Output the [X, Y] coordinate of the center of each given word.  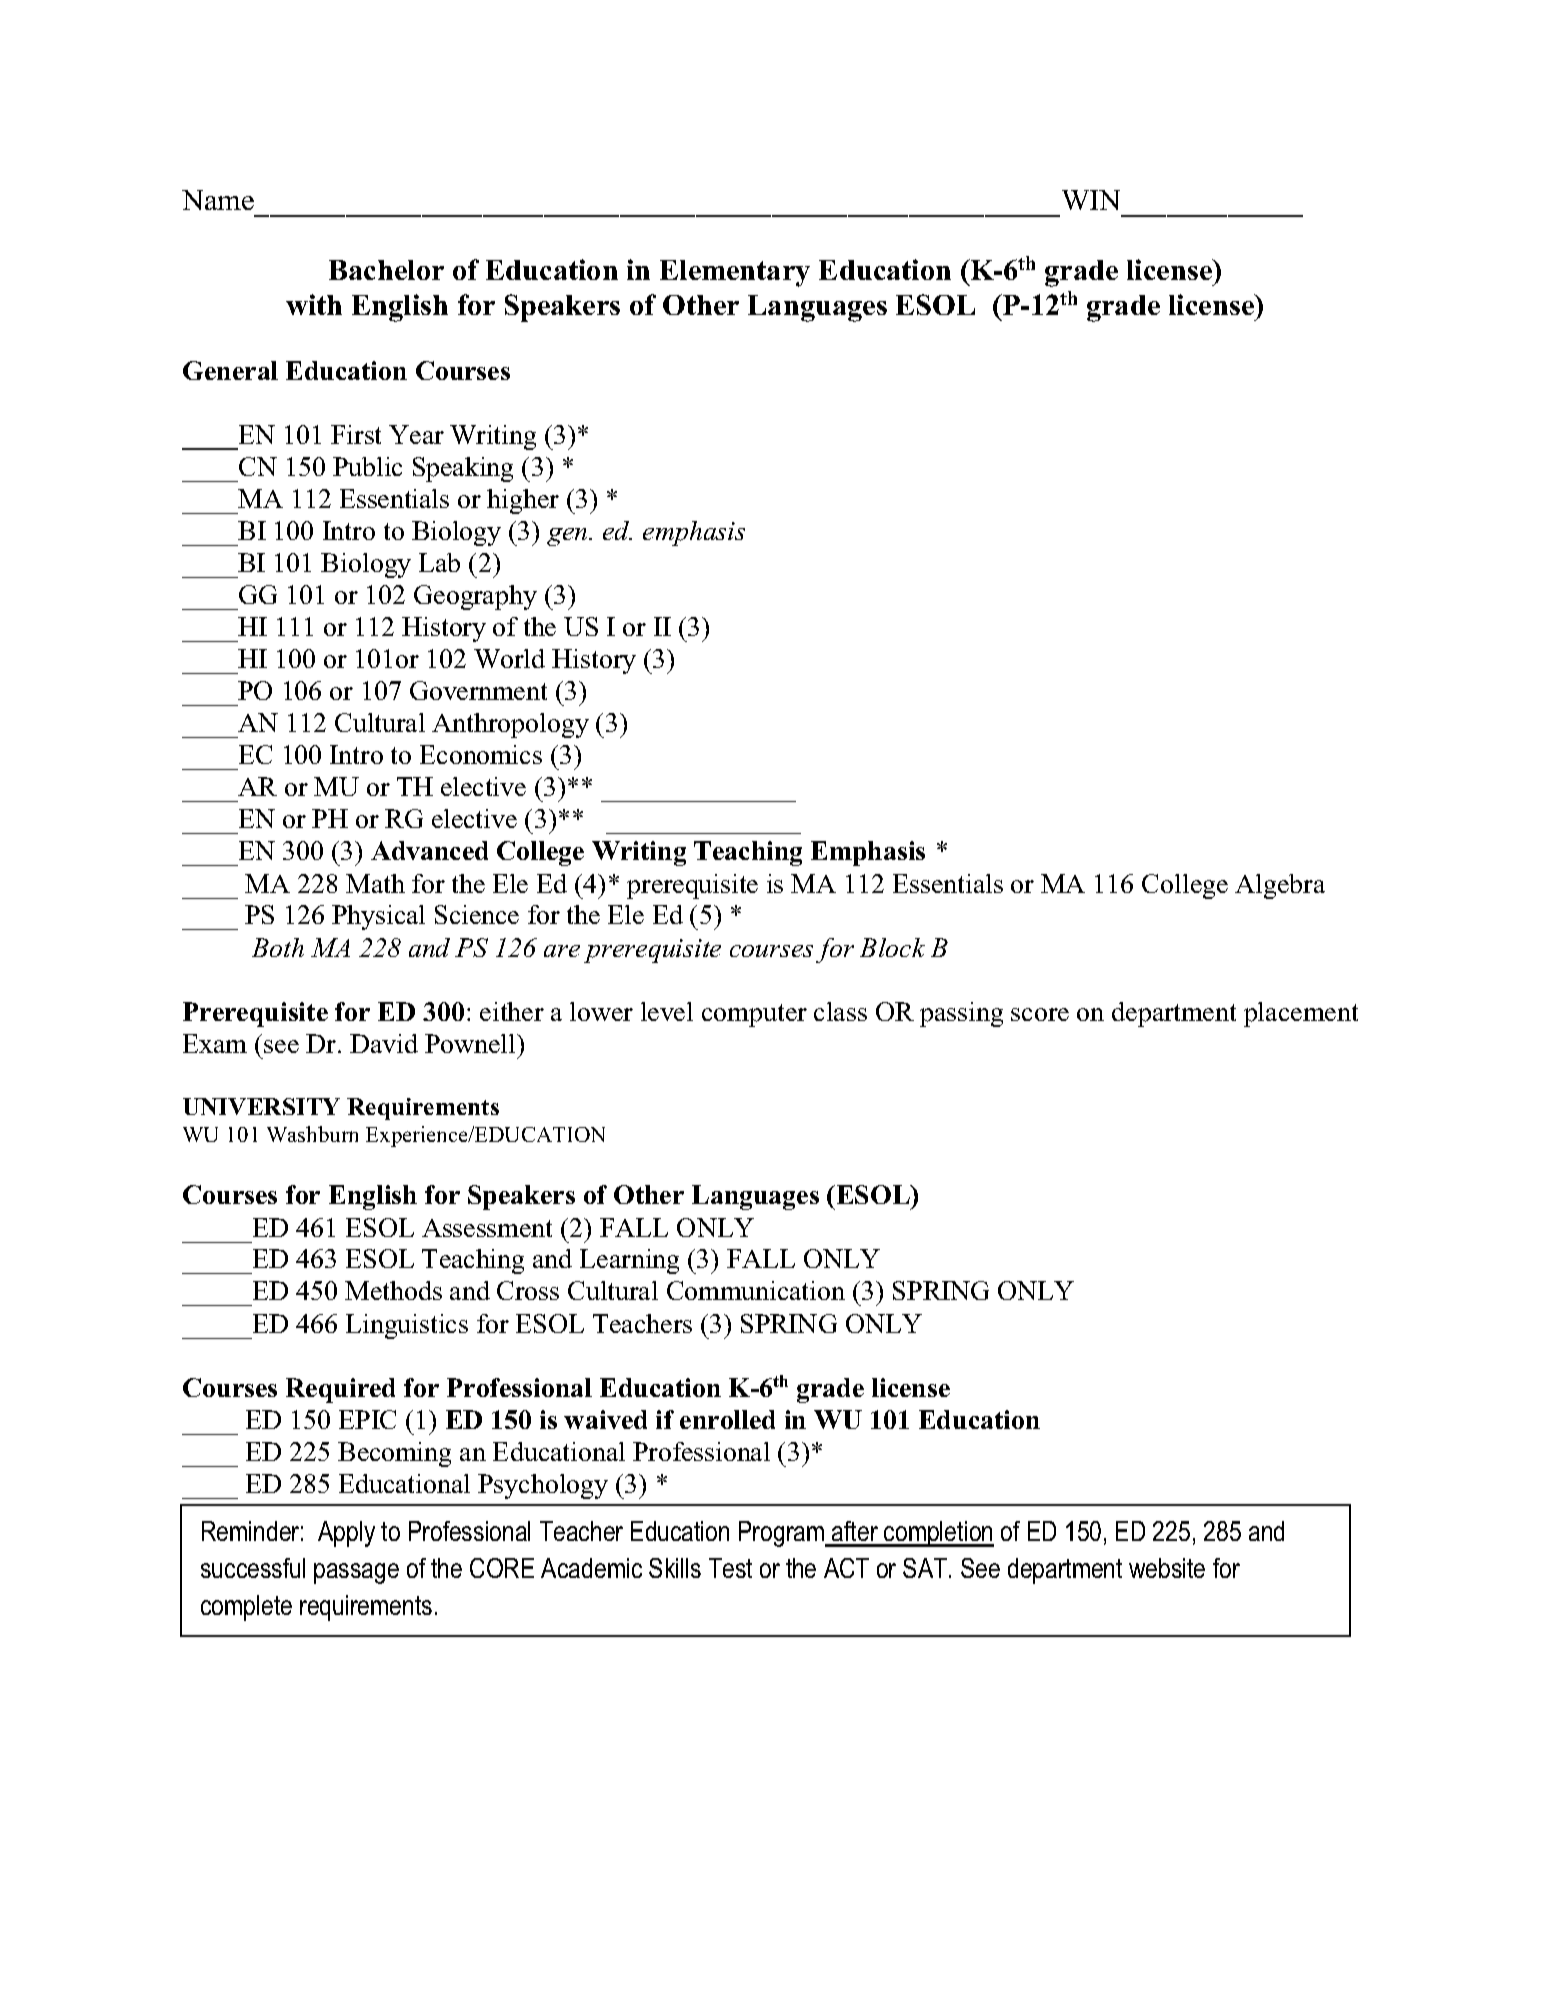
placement [1301, 1014]
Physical [378, 917]
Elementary [735, 273]
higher [523, 501]
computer [754, 1015]
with [314, 304]
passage [356, 1573]
